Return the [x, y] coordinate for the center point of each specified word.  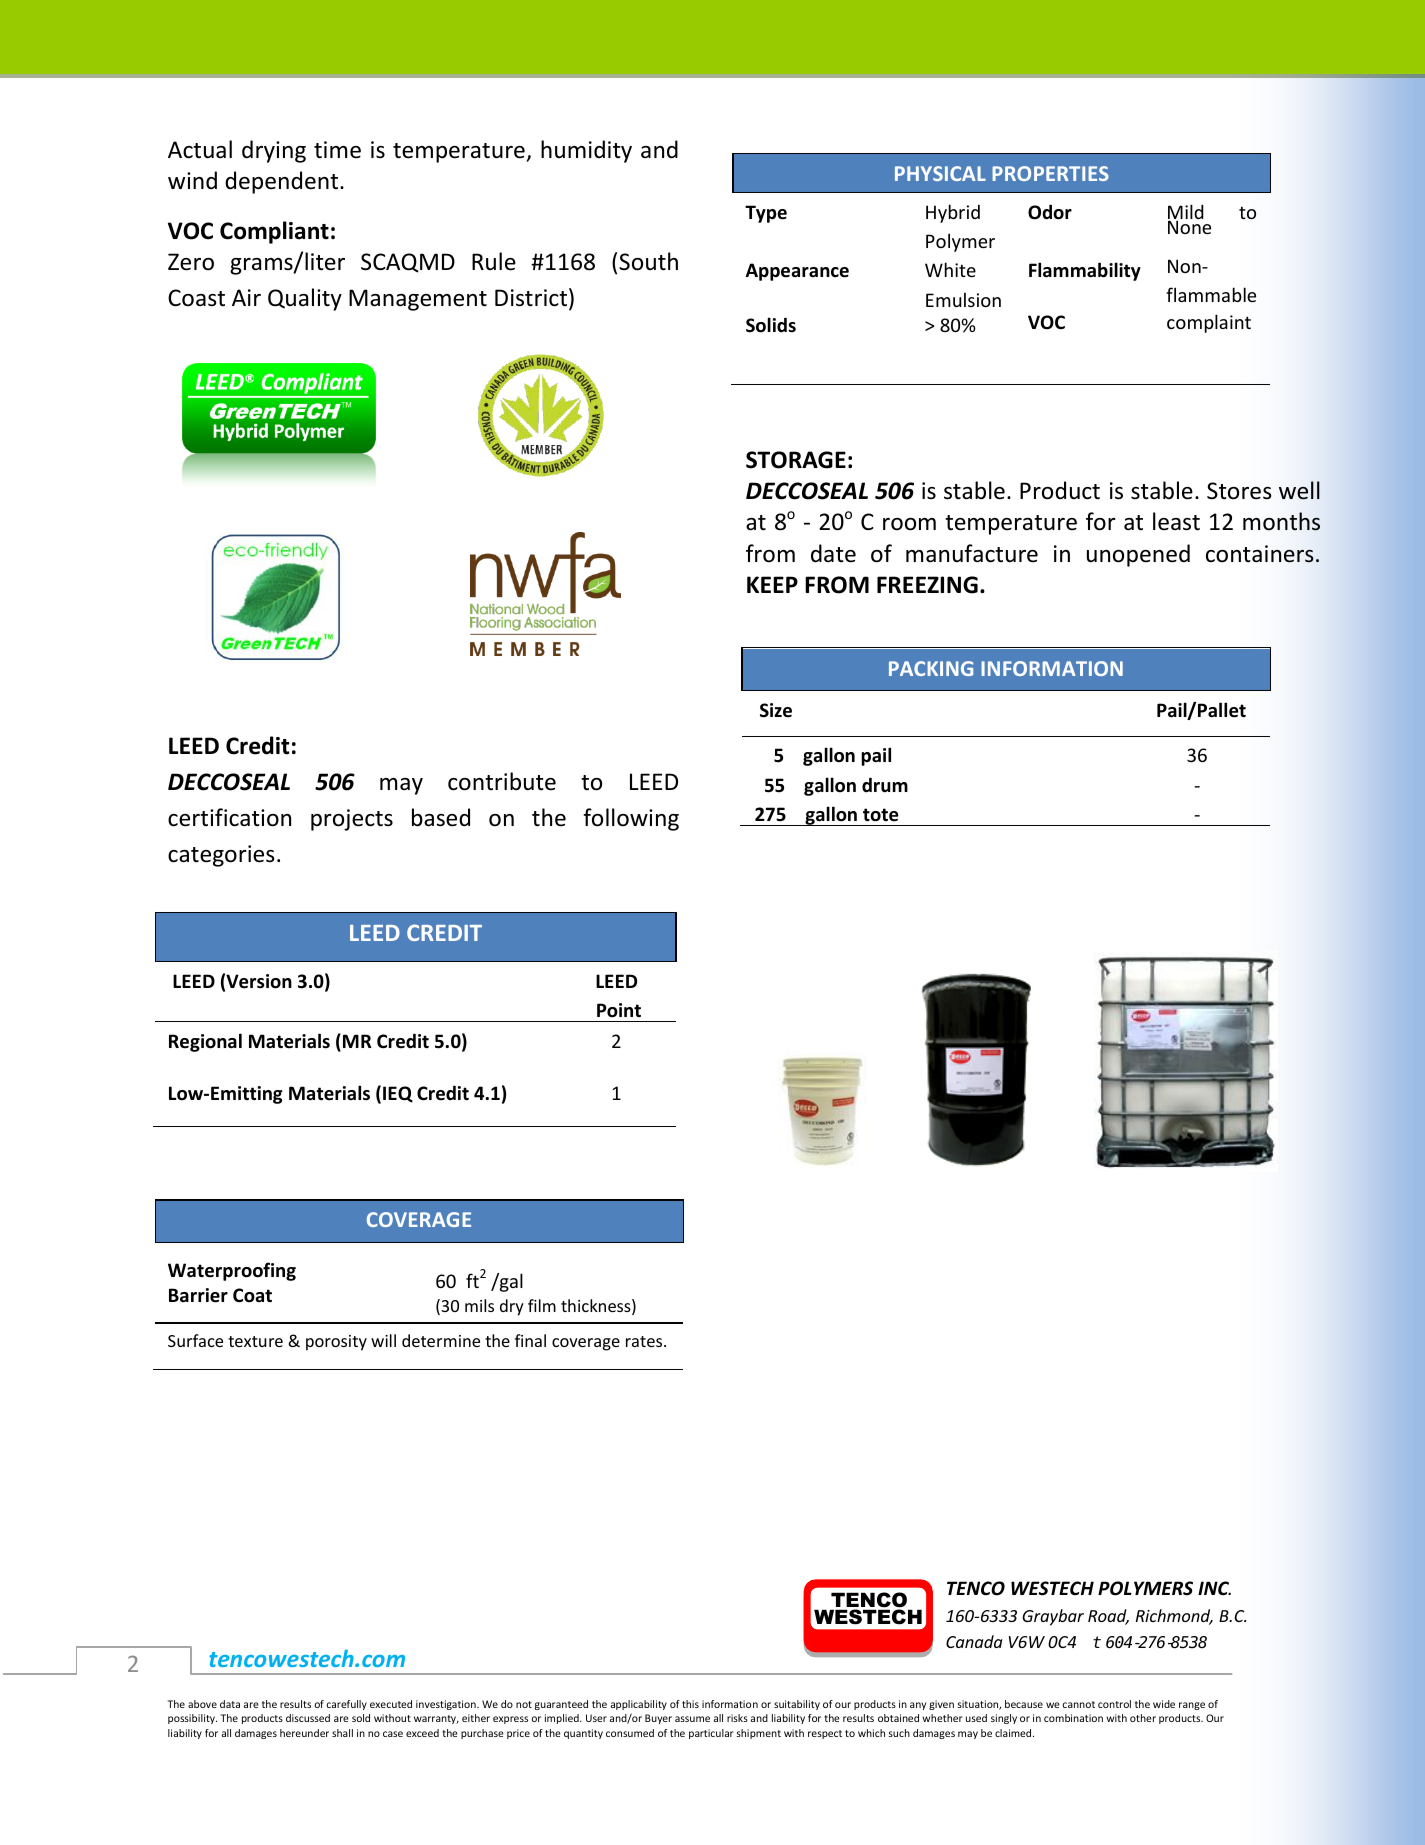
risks [737, 1718]
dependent [283, 182]
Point [619, 1010]
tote [881, 815]
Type [766, 214]
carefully [346, 1705]
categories [221, 856]
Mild [1186, 213]
